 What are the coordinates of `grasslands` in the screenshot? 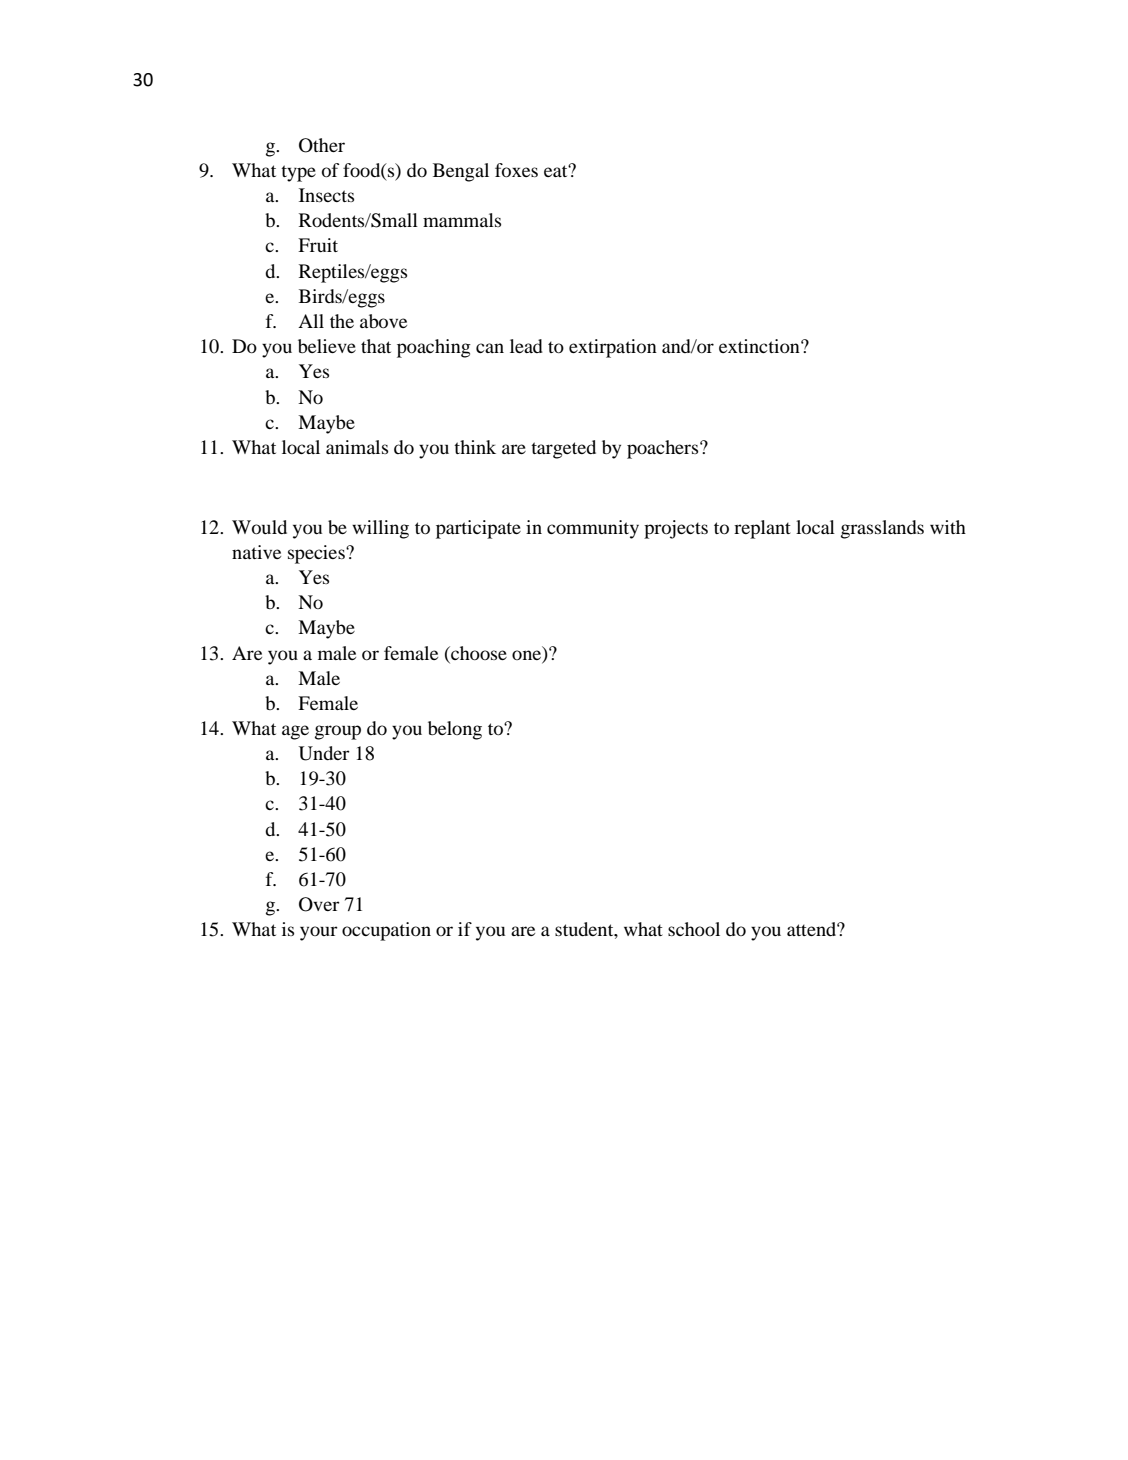 It's located at (882, 529).
